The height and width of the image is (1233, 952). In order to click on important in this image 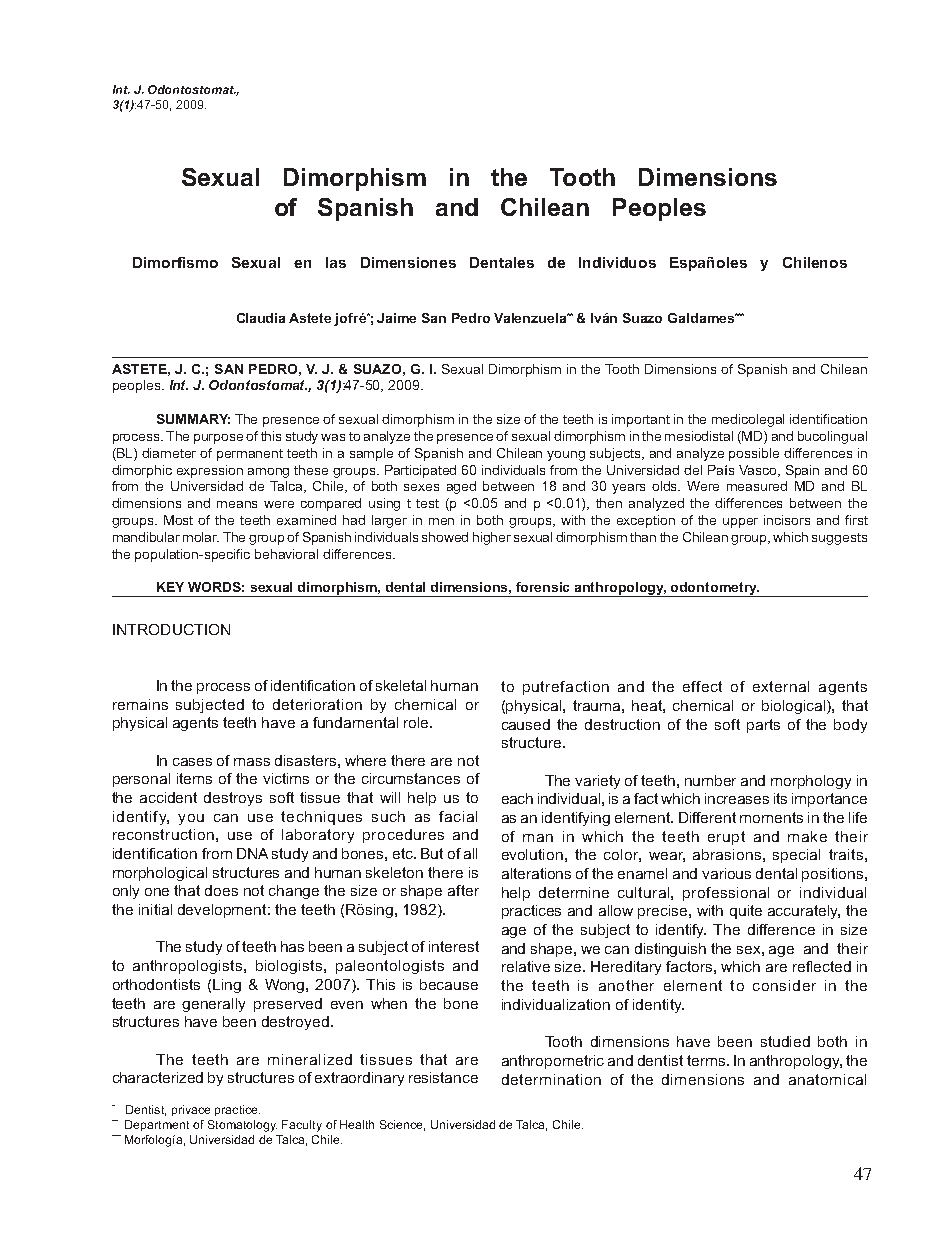, I will do `click(641, 420)`.
